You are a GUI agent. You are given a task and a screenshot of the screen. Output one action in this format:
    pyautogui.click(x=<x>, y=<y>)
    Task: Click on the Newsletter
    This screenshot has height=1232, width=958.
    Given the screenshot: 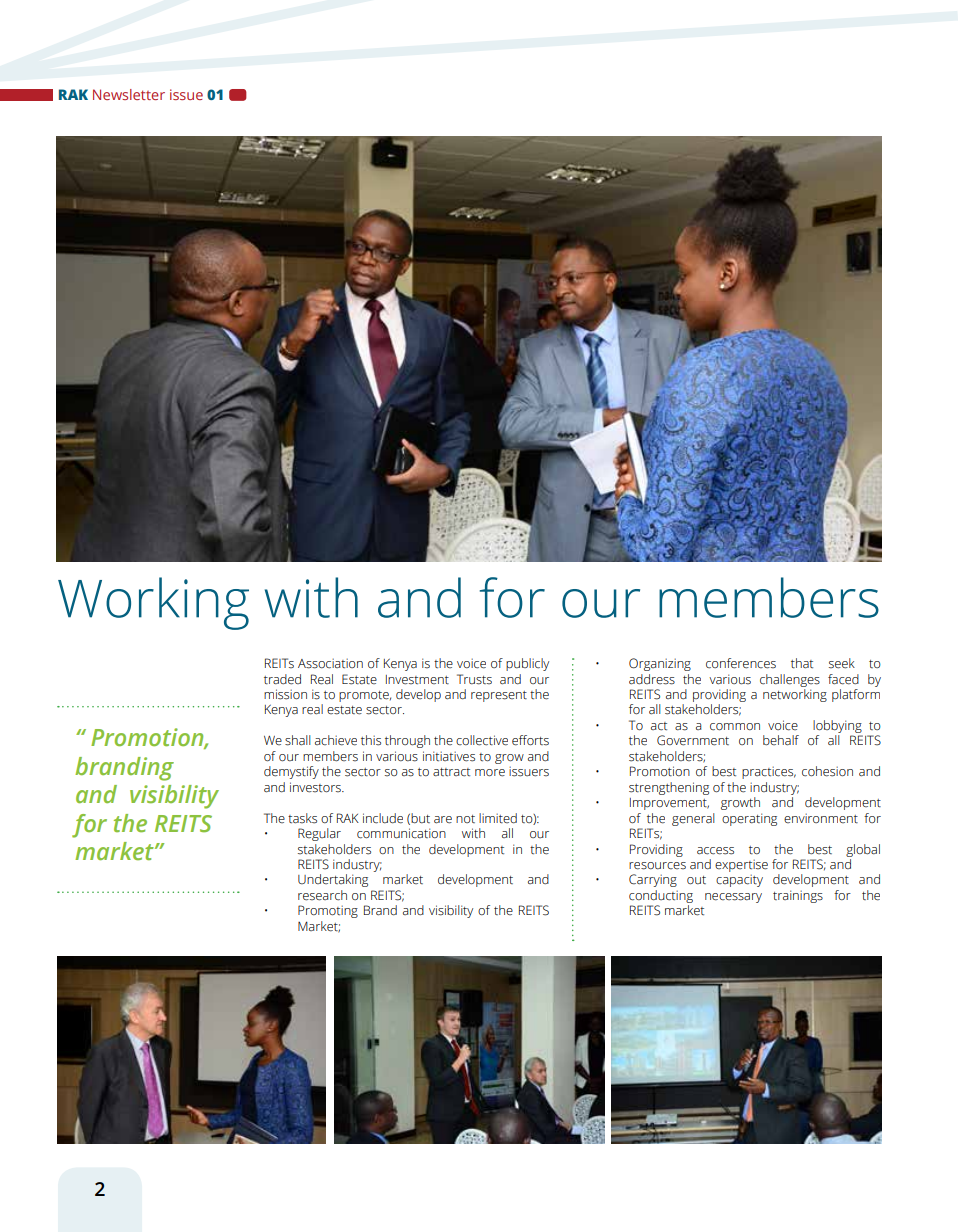 What is the action you would take?
    pyautogui.click(x=129, y=94)
